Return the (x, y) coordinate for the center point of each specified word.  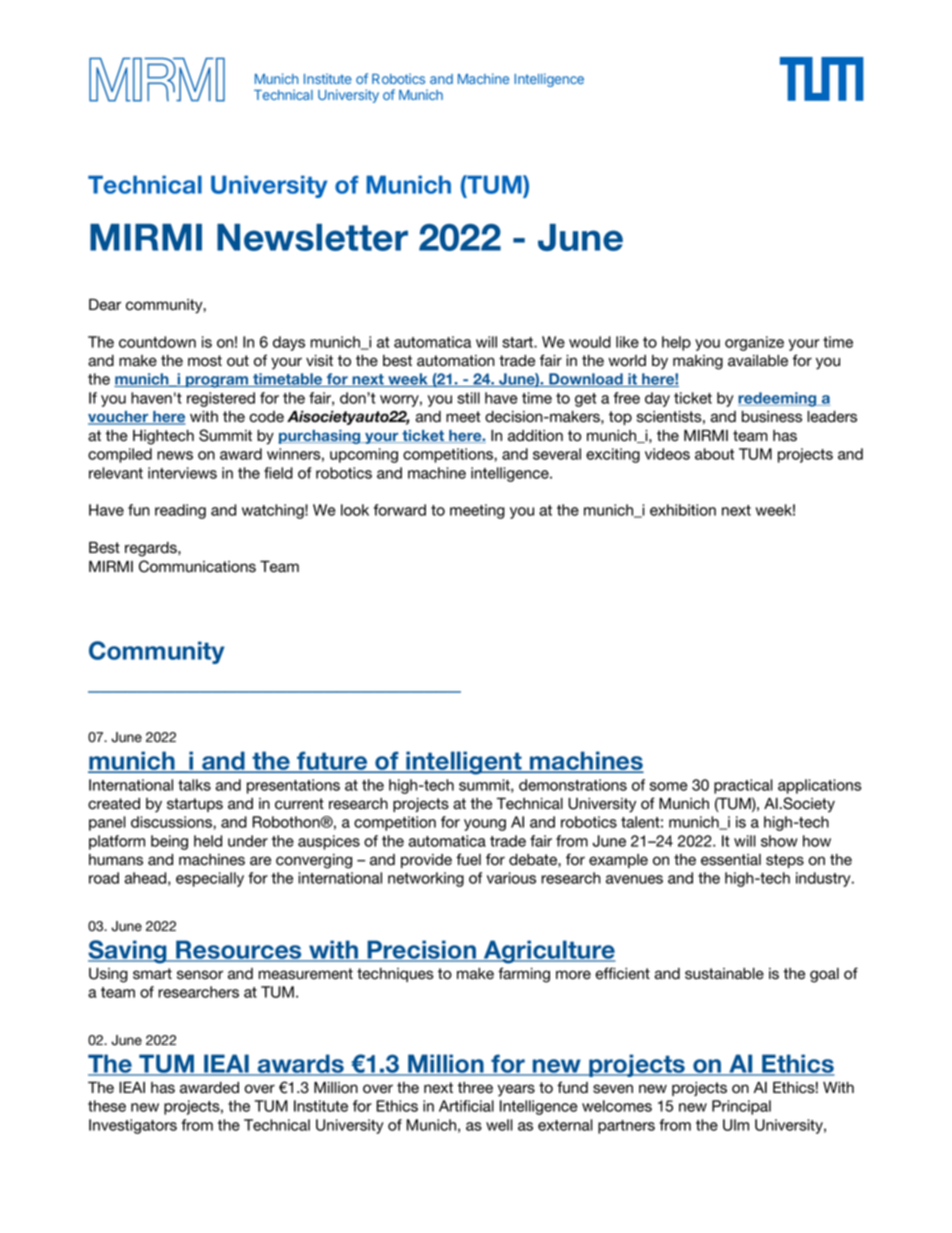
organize (754, 343)
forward (400, 510)
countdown (157, 342)
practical (743, 786)
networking (426, 879)
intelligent (464, 763)
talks (194, 785)
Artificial (466, 1106)
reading (180, 511)
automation (456, 361)
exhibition (683, 510)
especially (210, 879)
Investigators (133, 1126)
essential (731, 860)
